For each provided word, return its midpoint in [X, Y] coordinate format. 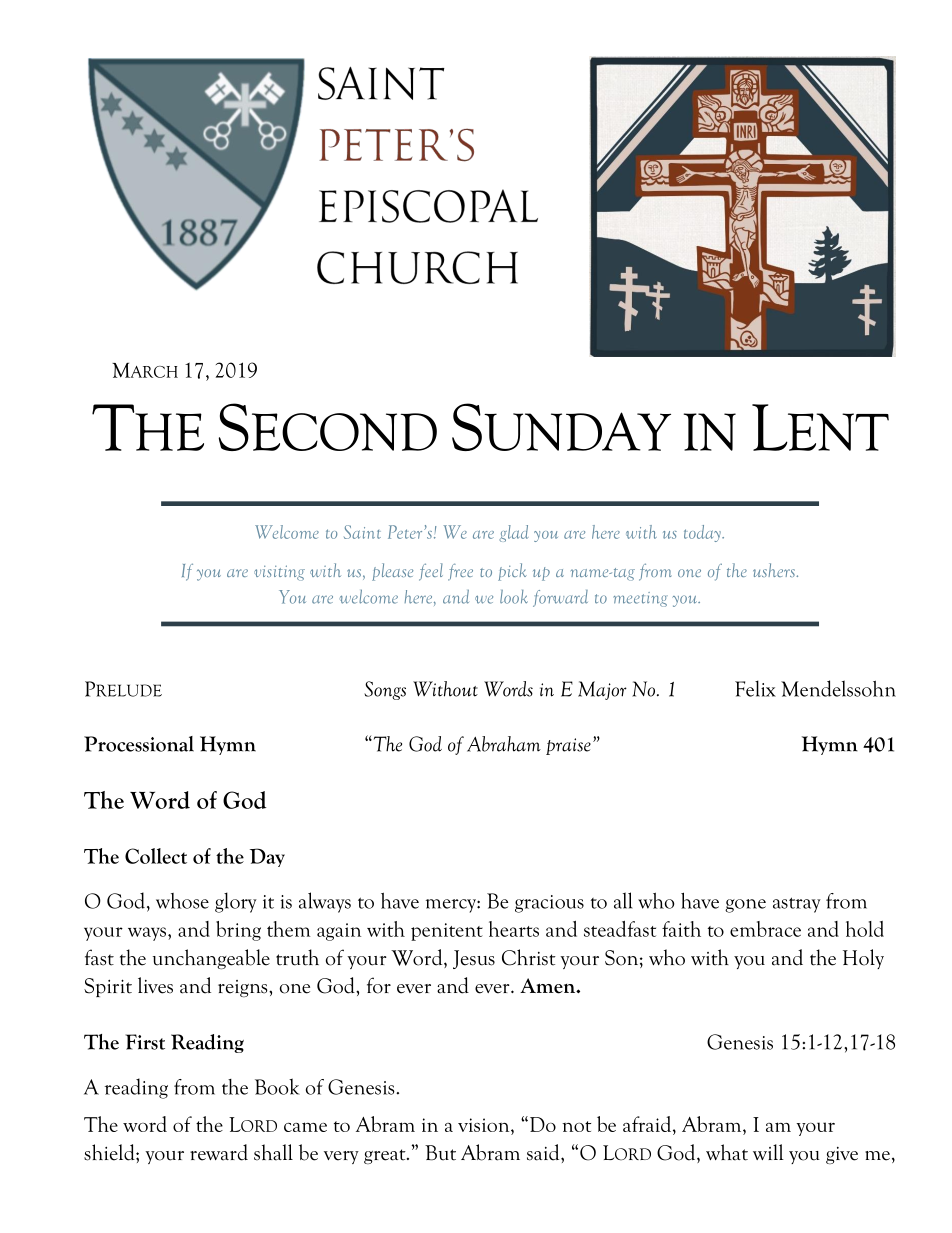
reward [219, 1152]
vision [485, 1125]
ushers [775, 570]
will [768, 1152]
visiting [279, 573]
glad [513, 533]
